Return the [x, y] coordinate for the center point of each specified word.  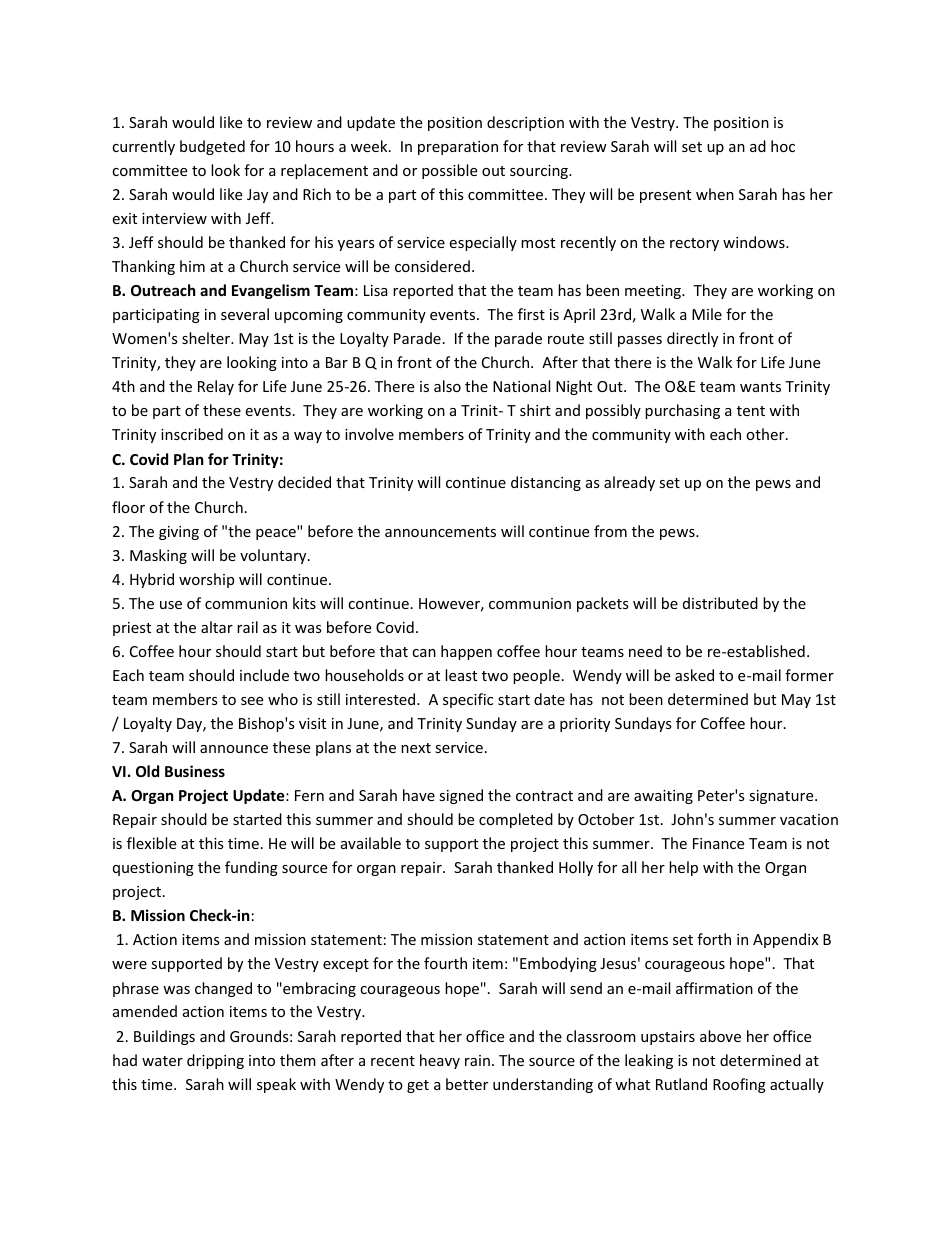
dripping [215, 1061]
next [416, 748]
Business [195, 771]
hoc [783, 146]
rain [477, 1060]
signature [782, 797]
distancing [546, 483]
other [766, 434]
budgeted [212, 147]
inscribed [192, 434]
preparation [458, 148]
